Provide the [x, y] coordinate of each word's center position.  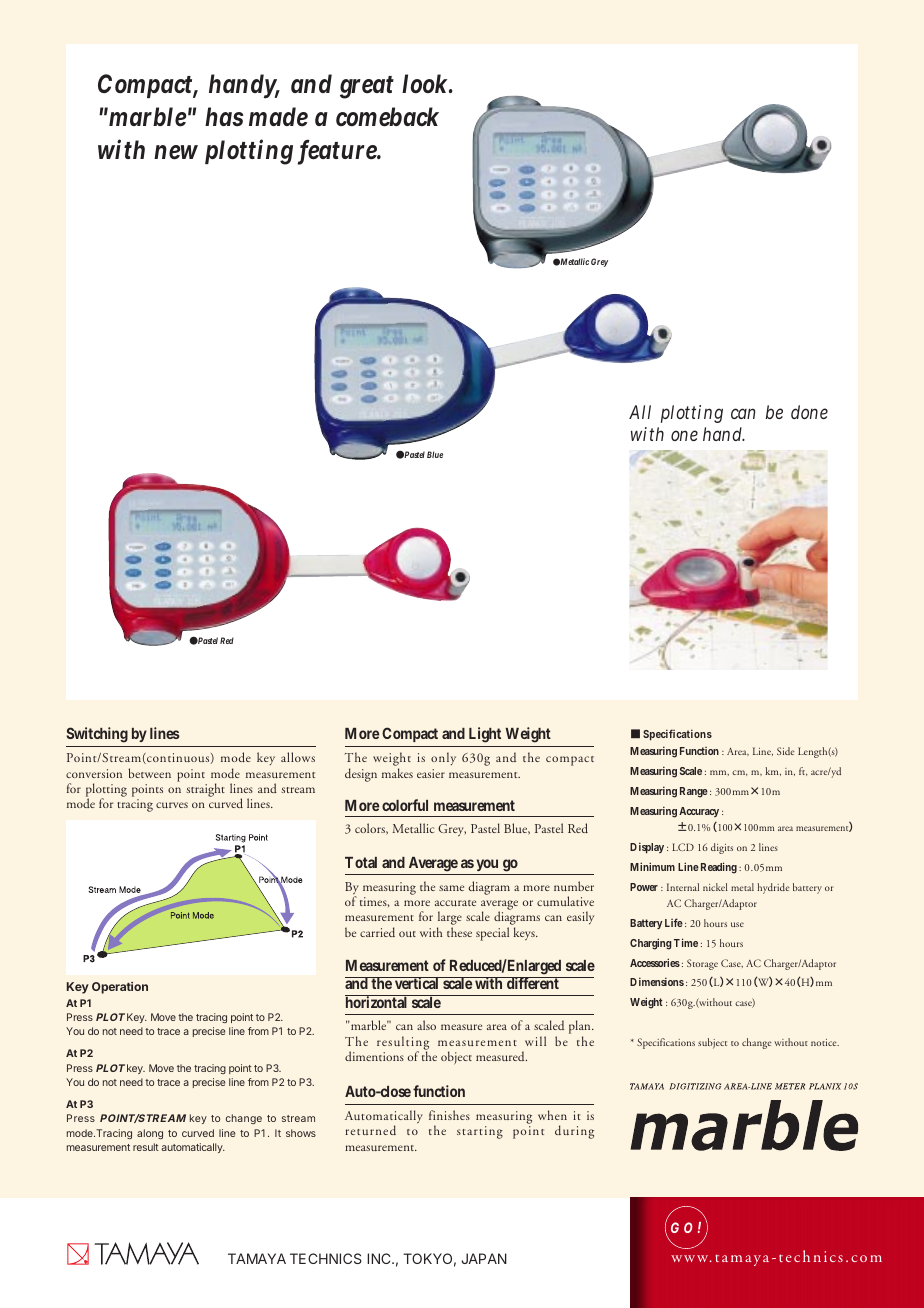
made [278, 117]
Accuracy [701, 812]
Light [485, 735]
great [367, 87]
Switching [97, 735]
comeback [387, 117]
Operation [120, 988]
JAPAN [484, 1258]
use [737, 924]
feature [339, 150]
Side [786, 751]
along [150, 1134]
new [176, 152]
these [459, 932]
